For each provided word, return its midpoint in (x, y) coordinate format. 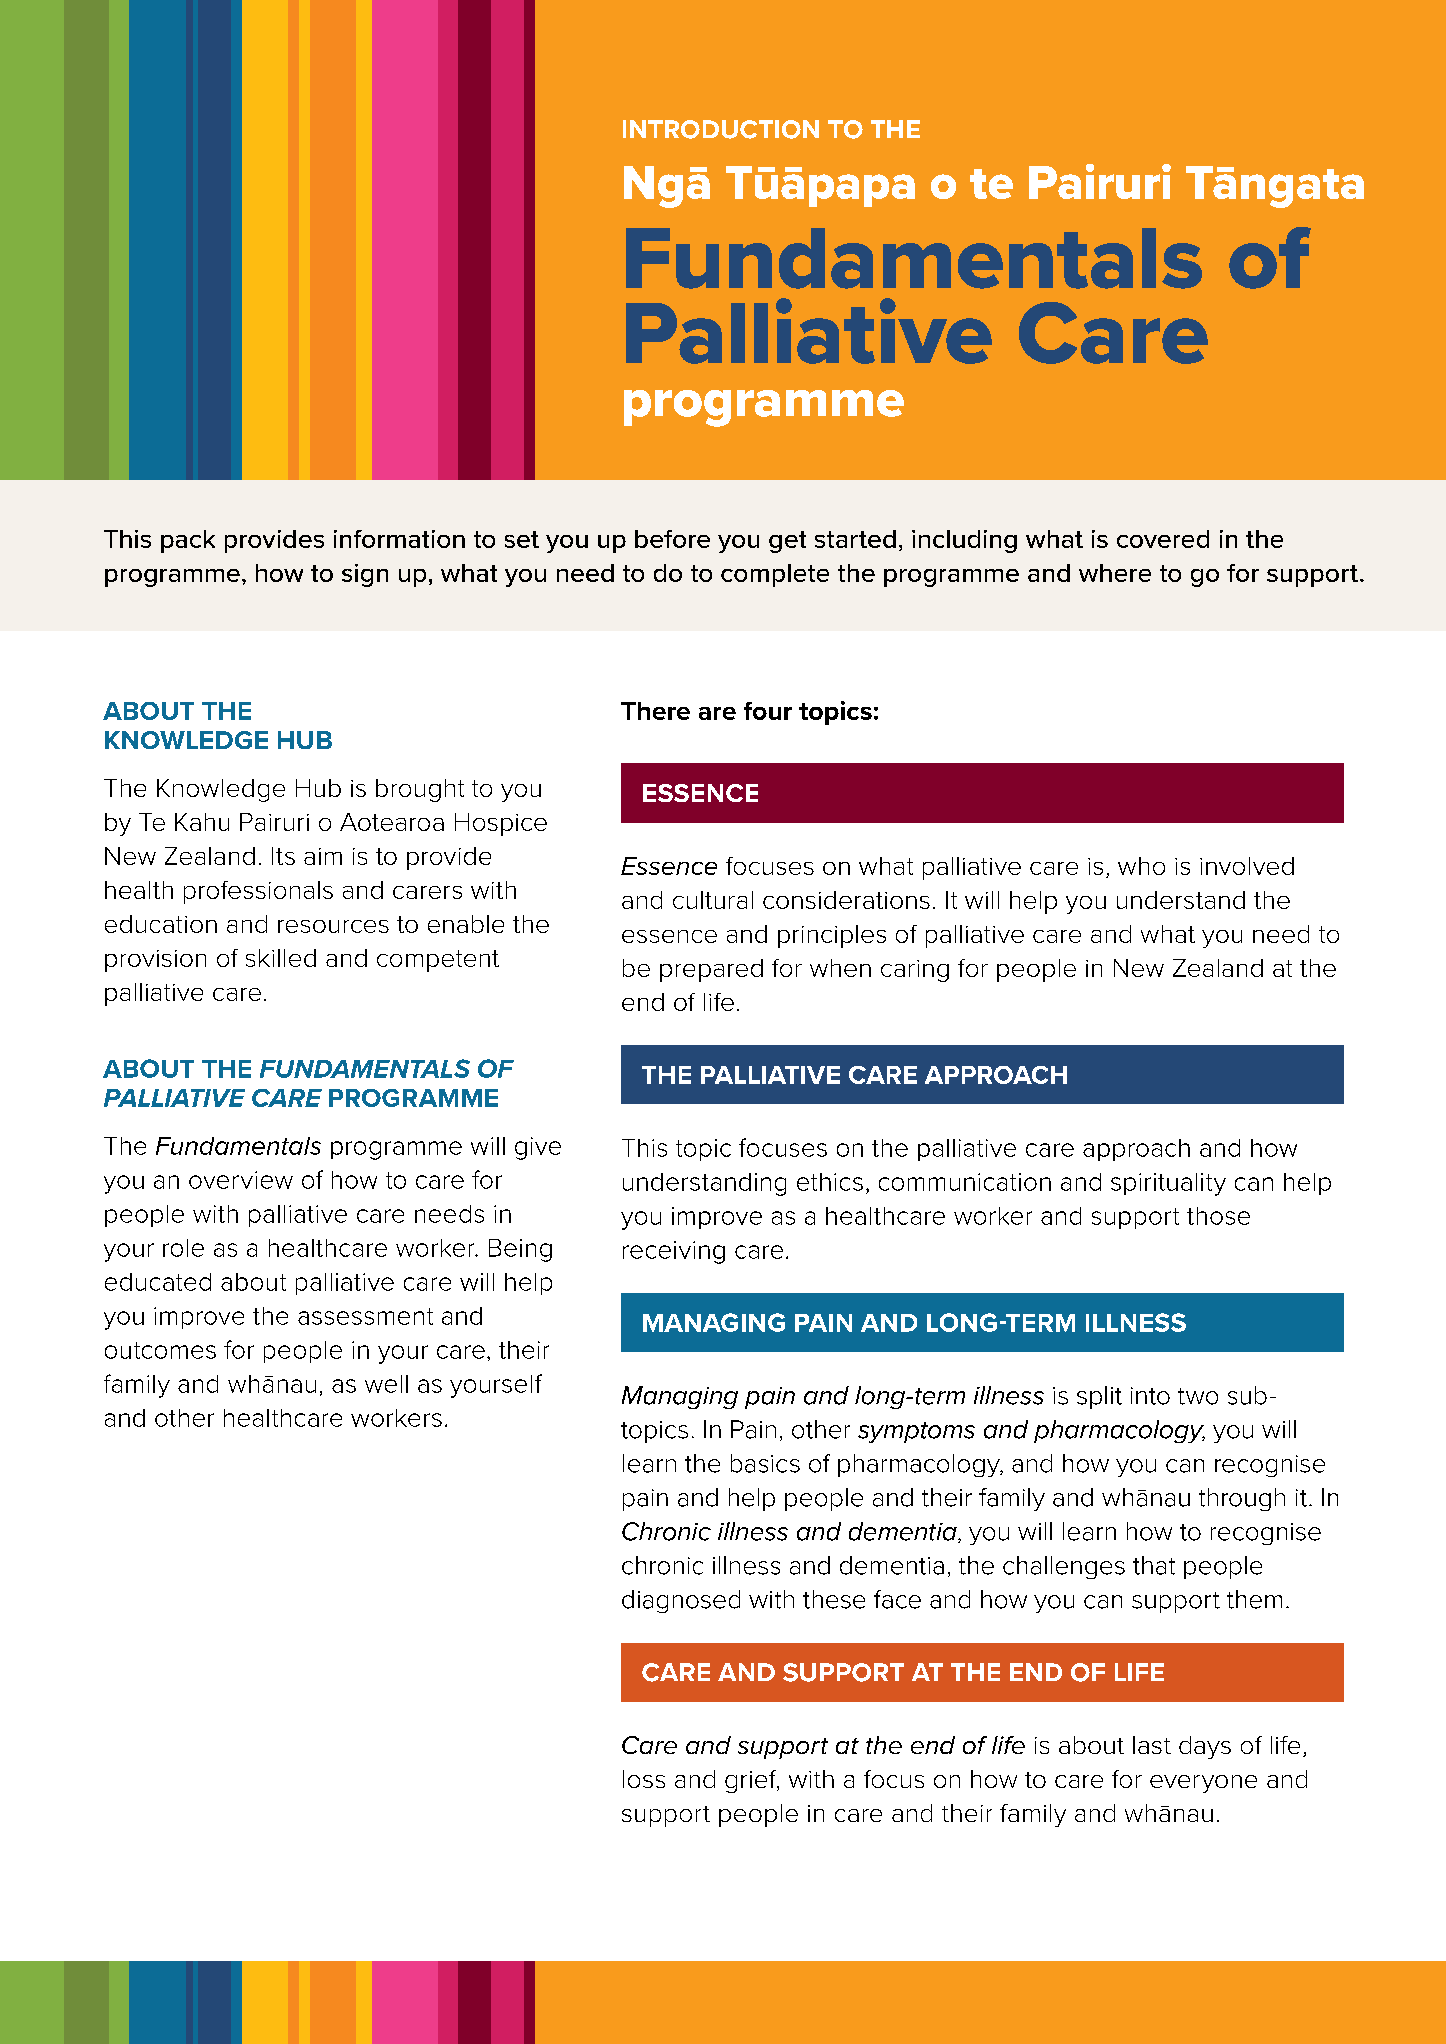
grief (752, 1781)
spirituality (1168, 1184)
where (1115, 573)
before (672, 539)
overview (241, 1180)
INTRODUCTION (721, 129)
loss (644, 1779)
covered (1163, 539)
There (655, 711)
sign (365, 575)
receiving (674, 1252)
